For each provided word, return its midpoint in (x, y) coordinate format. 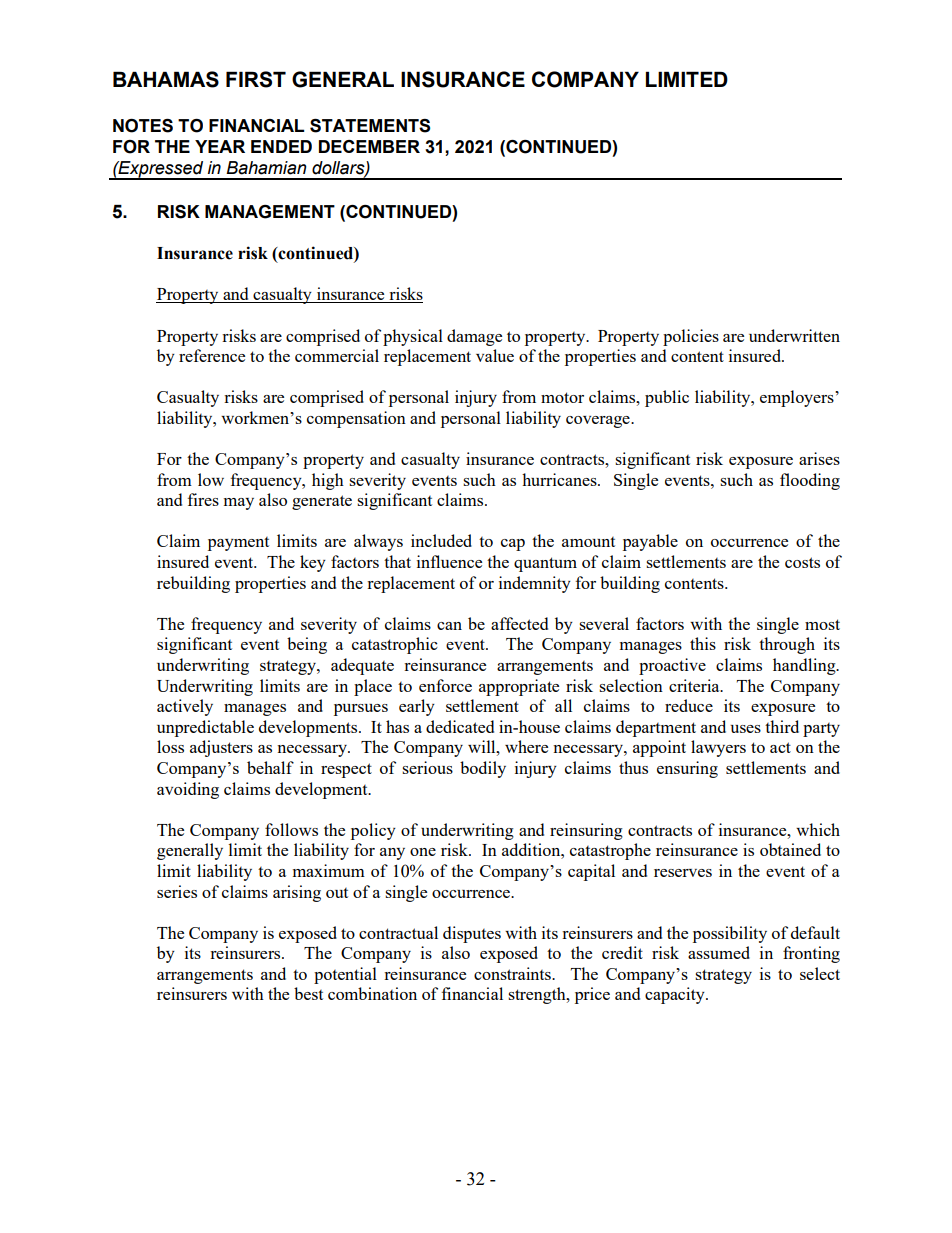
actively (185, 707)
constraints (513, 973)
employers (798, 398)
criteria (695, 685)
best (308, 993)
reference (212, 355)
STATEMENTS (370, 126)
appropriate (519, 687)
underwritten (794, 335)
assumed (719, 952)
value (495, 355)
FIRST (256, 79)
